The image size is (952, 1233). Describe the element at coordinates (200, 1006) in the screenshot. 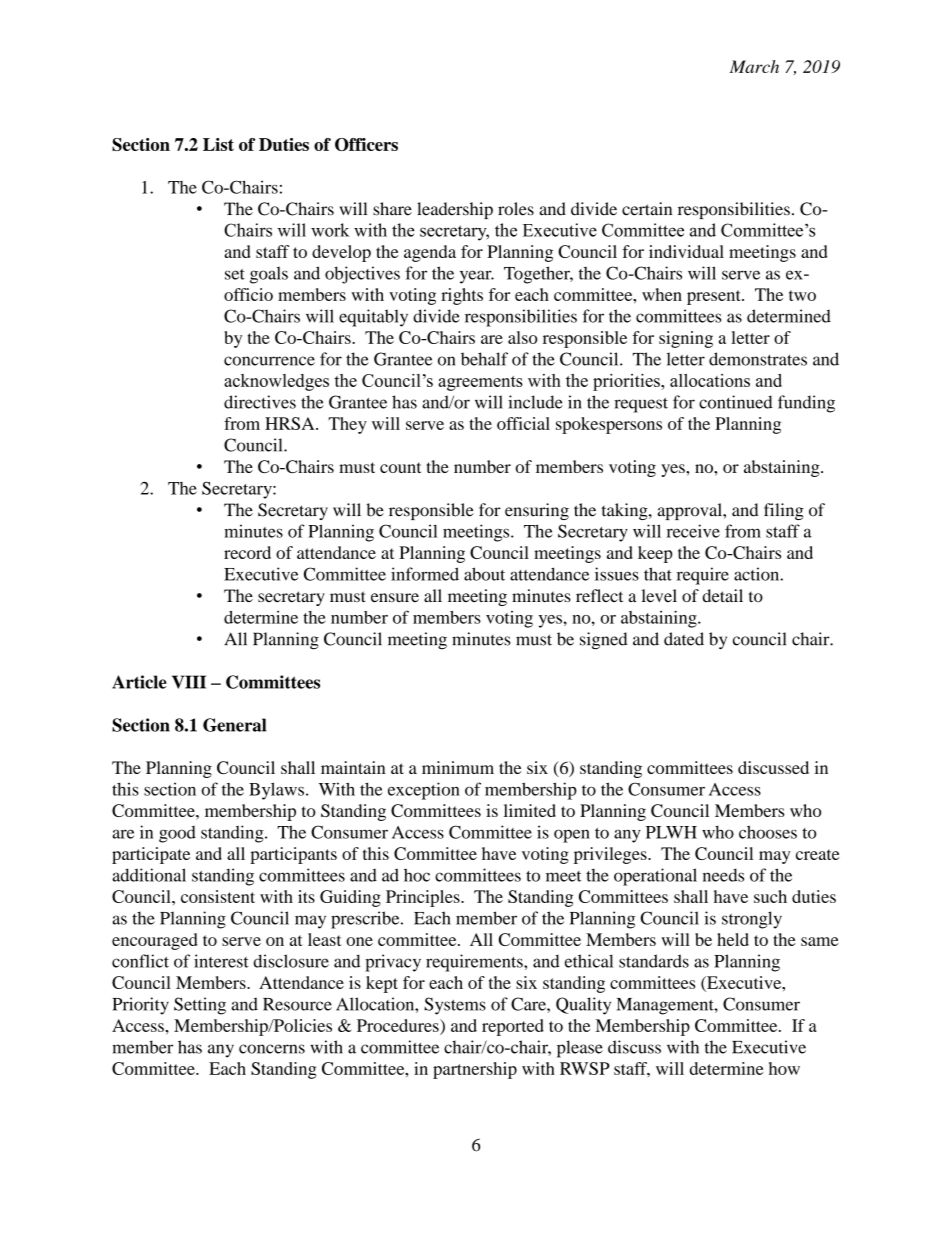

I see `Setting` at that location.
